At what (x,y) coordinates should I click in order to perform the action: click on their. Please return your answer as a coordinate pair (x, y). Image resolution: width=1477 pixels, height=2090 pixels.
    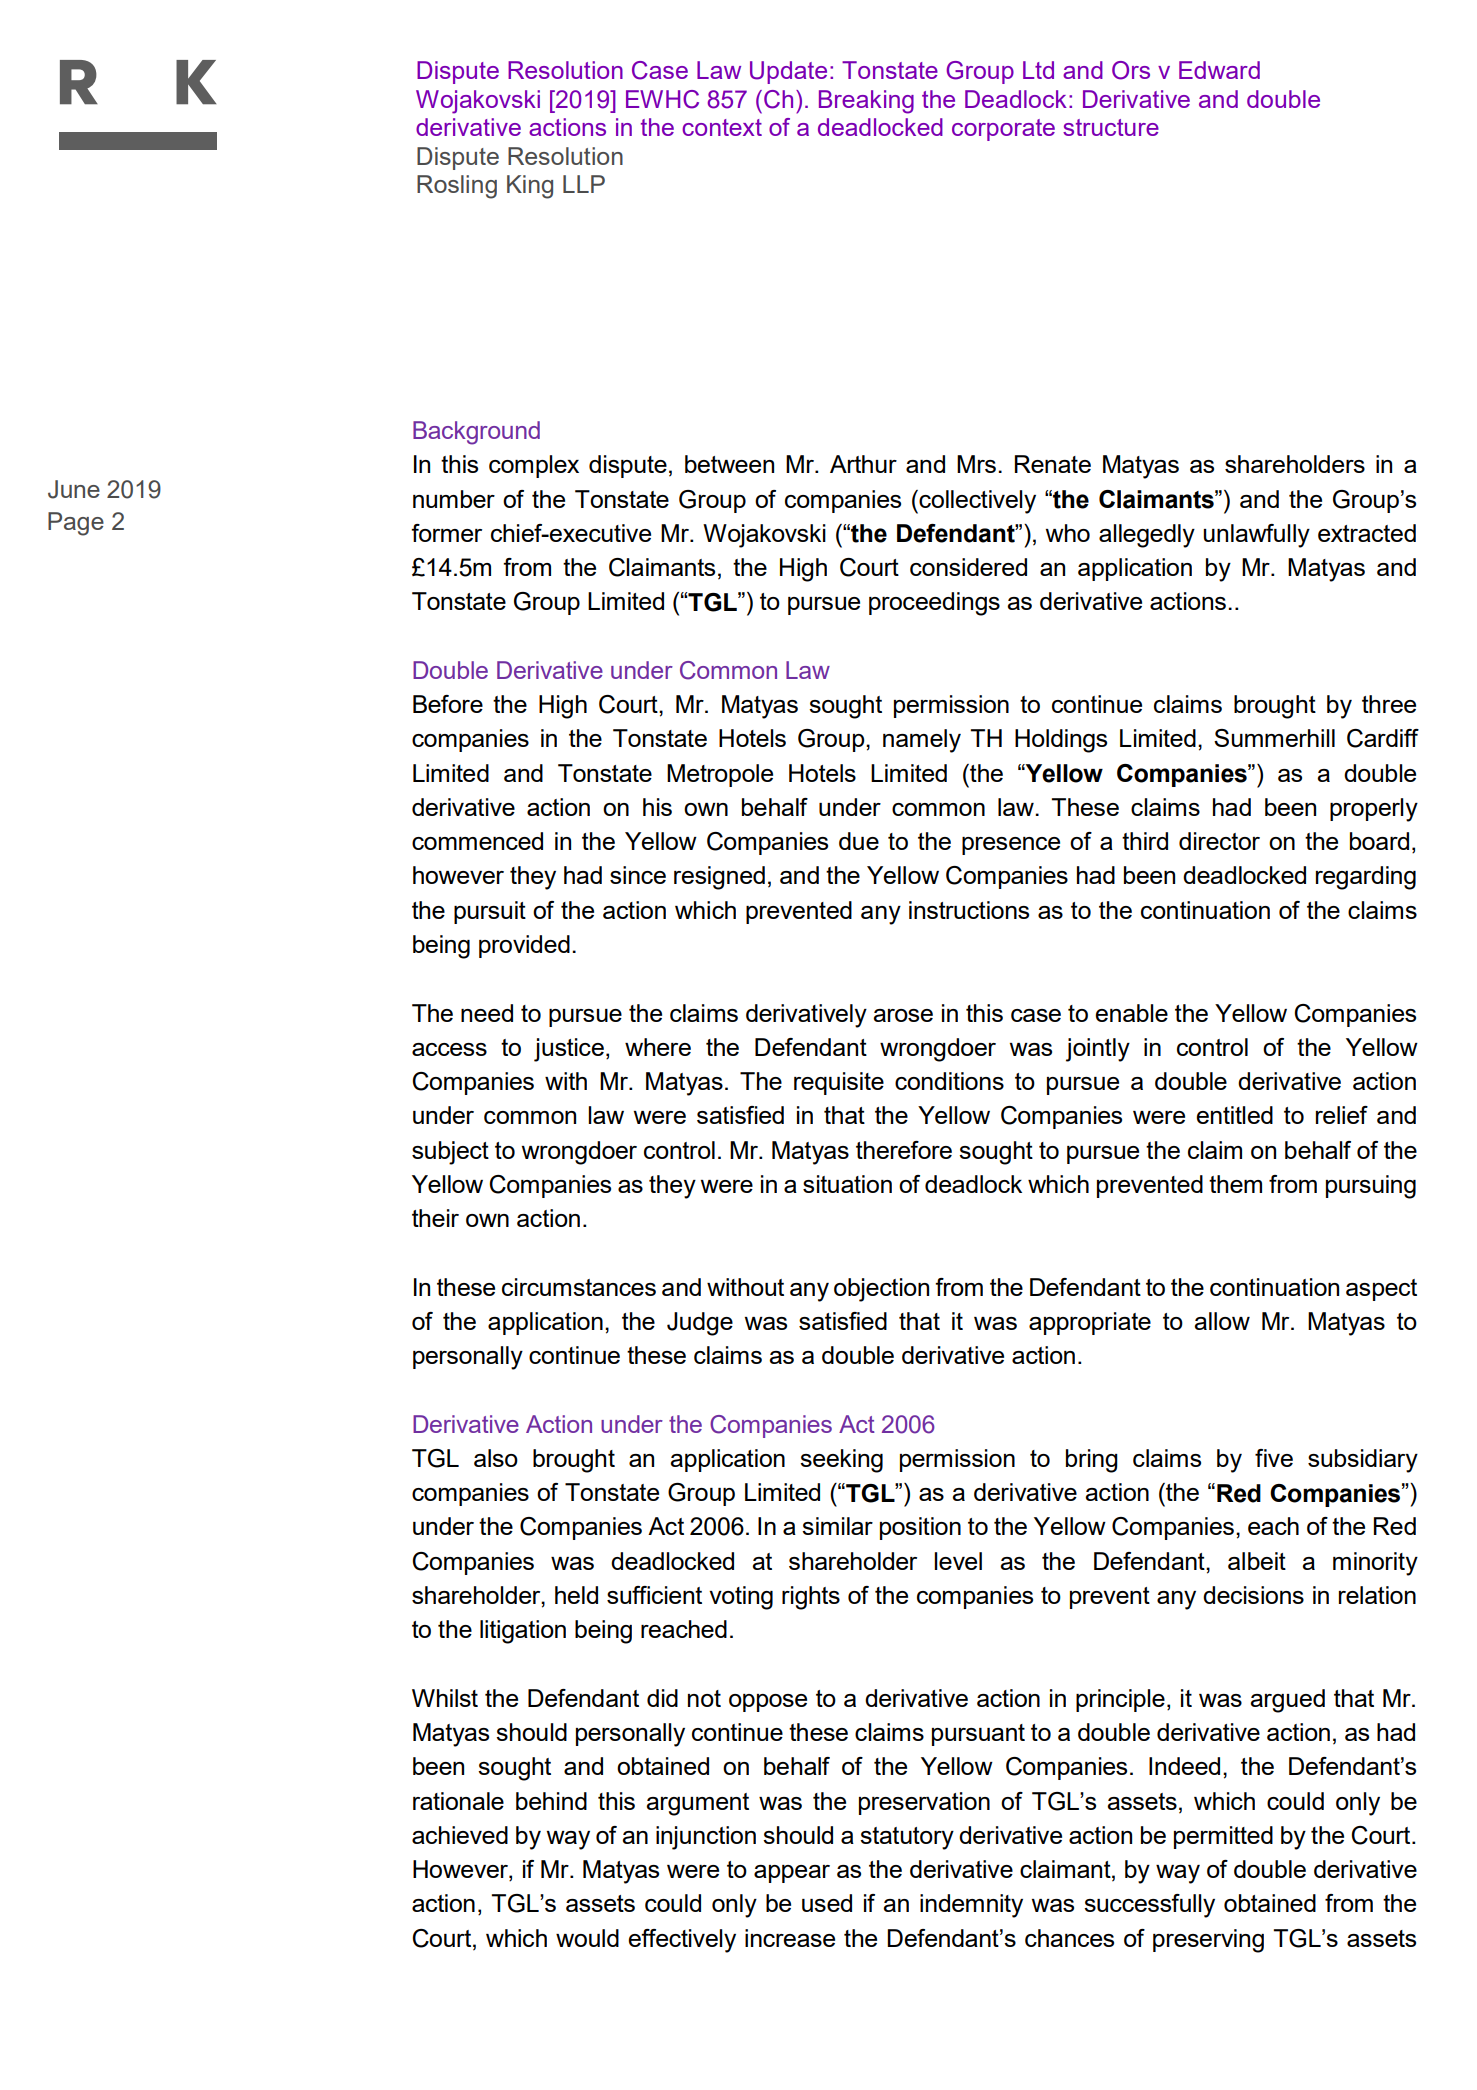
    Looking at the image, I should click on (435, 1218).
